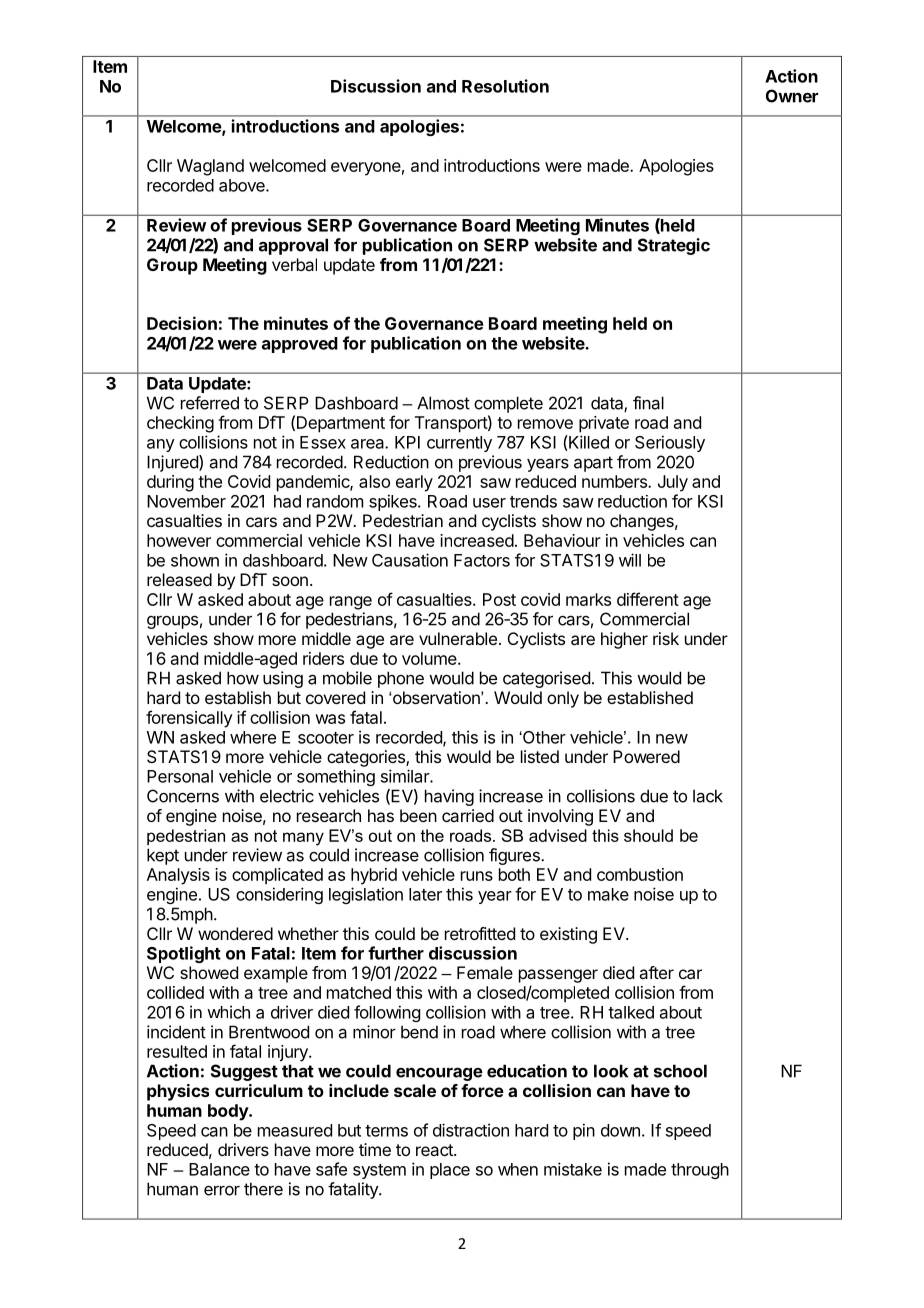 The image size is (924, 1308). Describe the element at coordinates (283, 679) in the page. I see `using` at that location.
